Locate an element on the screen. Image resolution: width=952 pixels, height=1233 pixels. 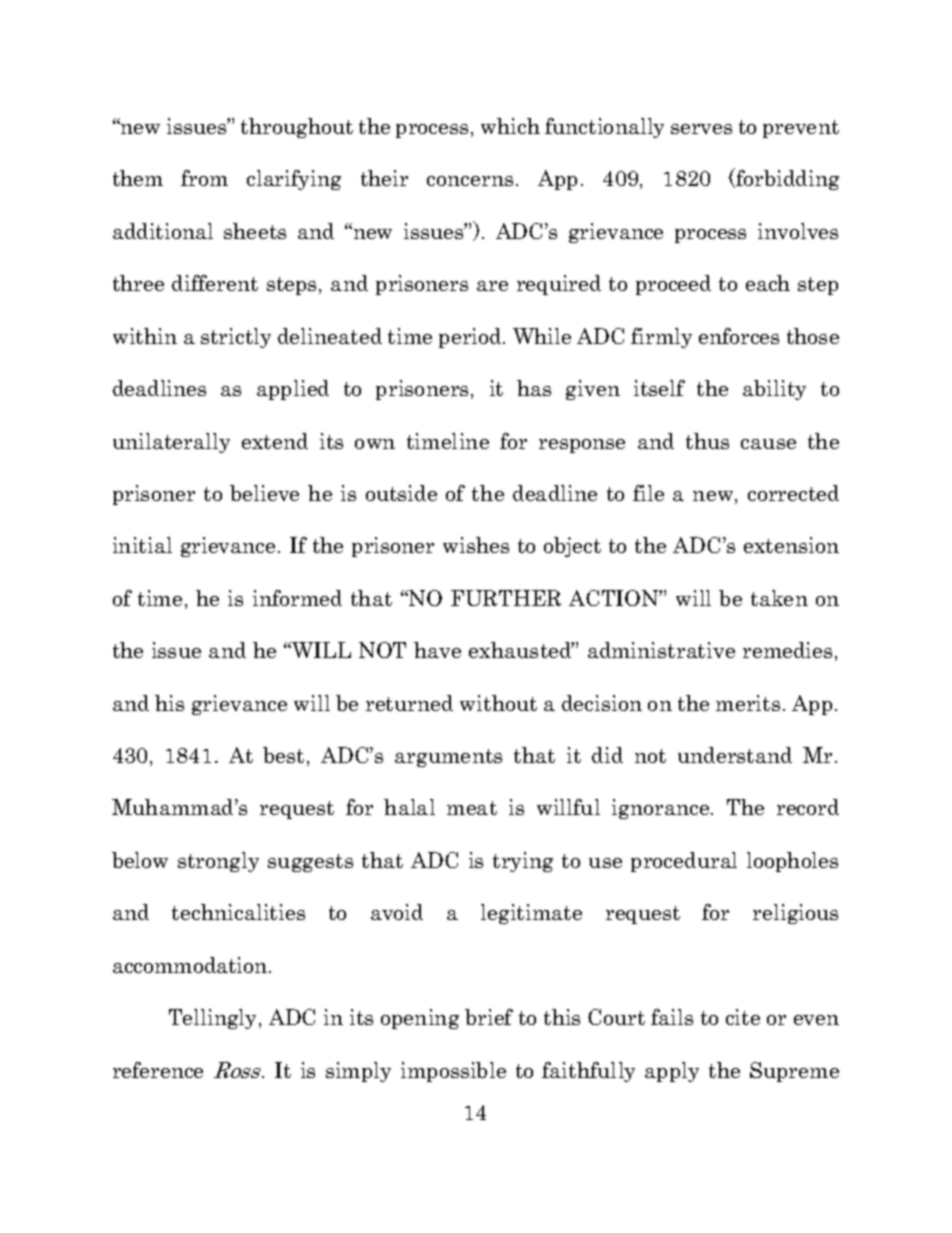
brief is located at coordinates (489, 1017).
